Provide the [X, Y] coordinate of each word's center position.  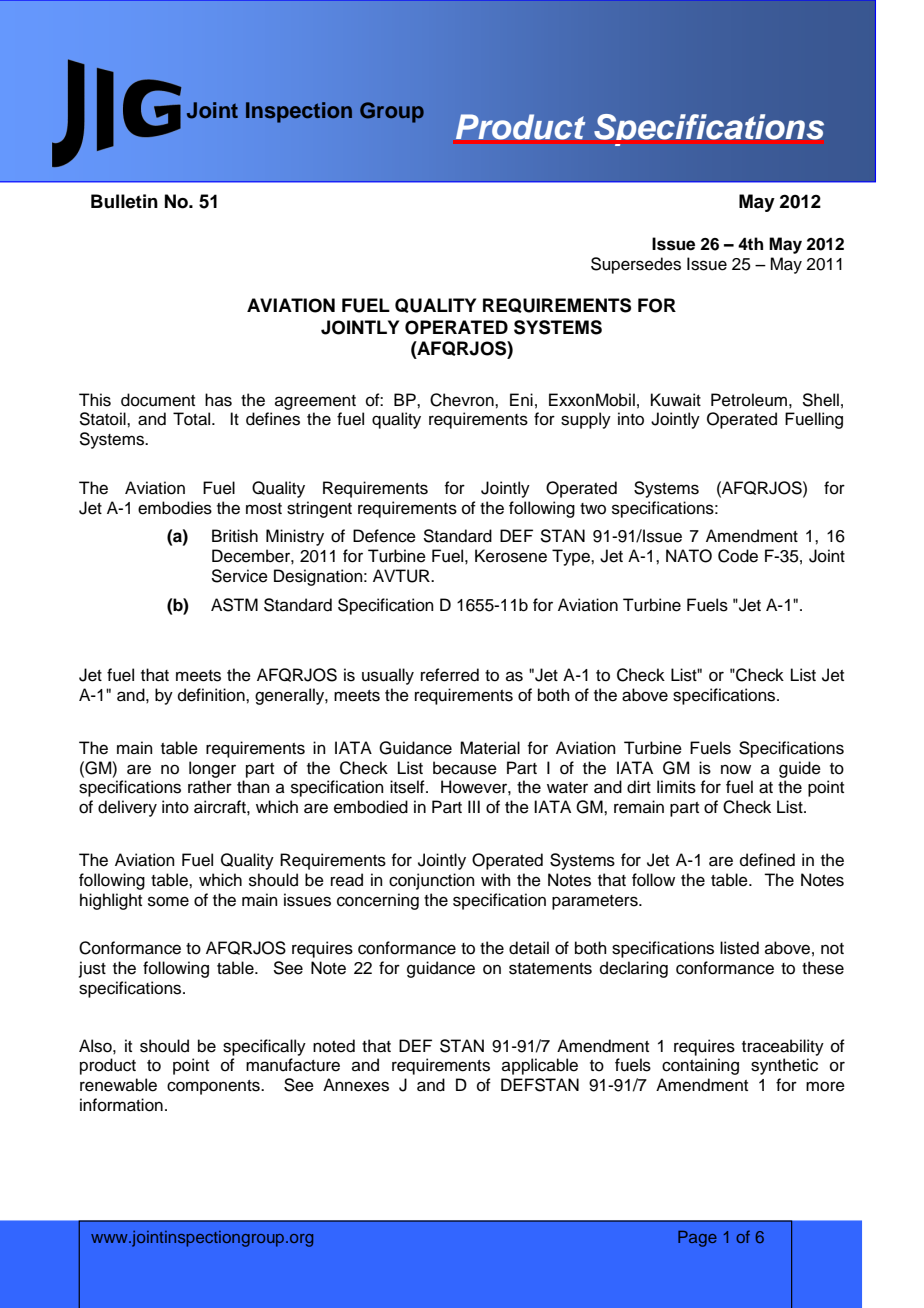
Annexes [356, 1085]
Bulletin [124, 201]
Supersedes [636, 265]
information [121, 1105]
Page [697, 1239]
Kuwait [676, 400]
